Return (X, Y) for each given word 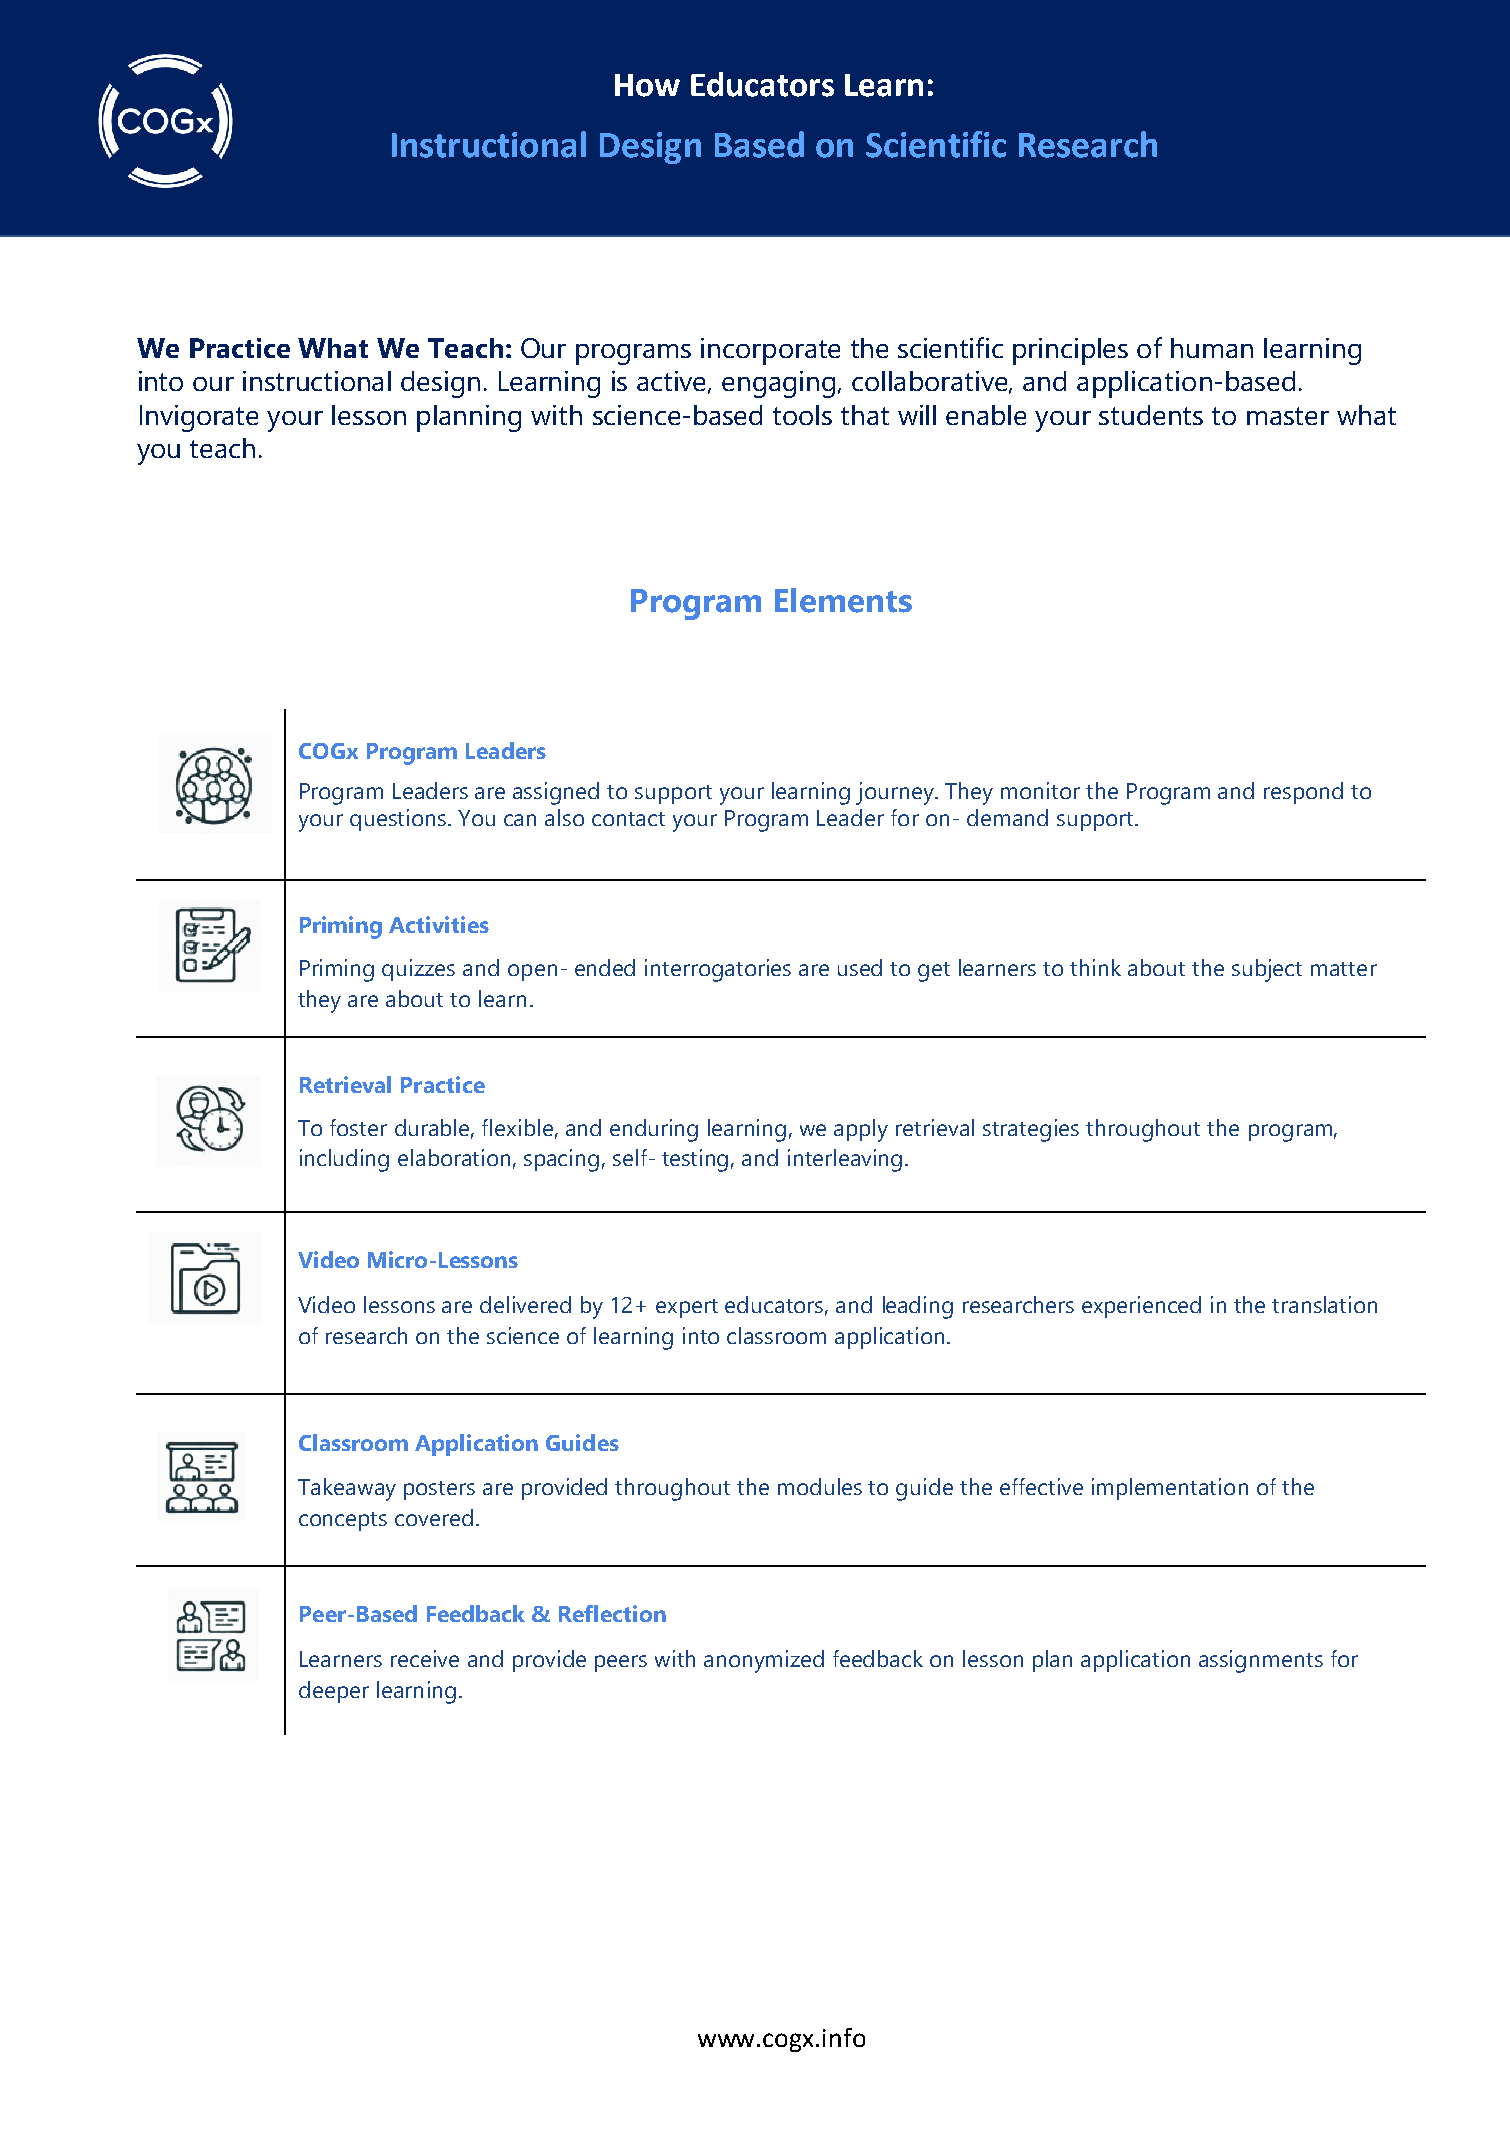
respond (1303, 793)
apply (861, 1130)
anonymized (764, 1661)
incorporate (770, 351)
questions (399, 820)
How (647, 85)
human (1212, 348)
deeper (334, 1692)
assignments (1261, 1661)
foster (358, 1127)
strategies (1031, 1130)
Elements (843, 600)
